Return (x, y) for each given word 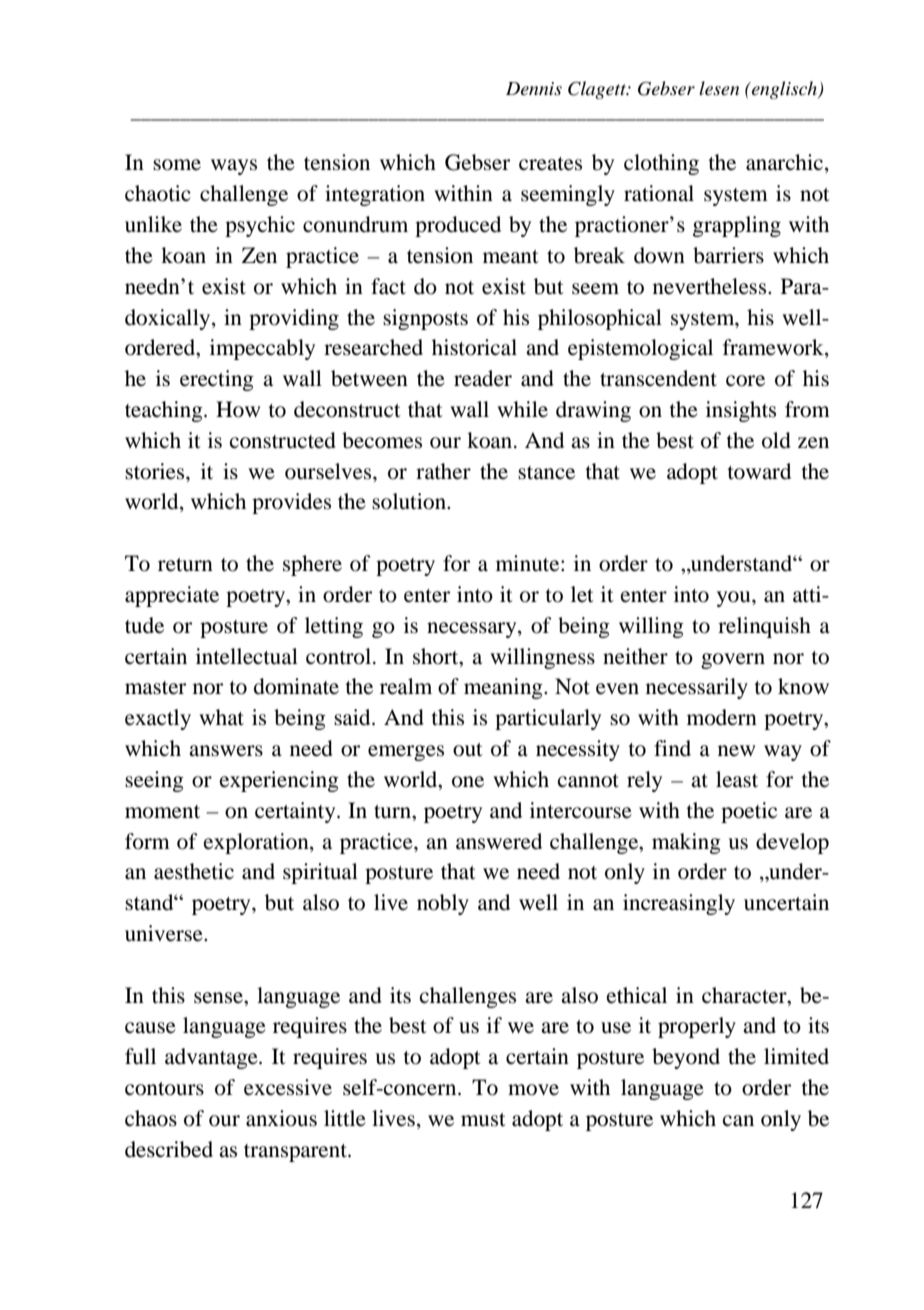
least (737, 779)
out (468, 750)
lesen (719, 88)
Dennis (534, 89)
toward (759, 471)
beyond (686, 1058)
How (238, 409)
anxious (281, 1118)
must (483, 1120)
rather (443, 471)
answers (226, 751)
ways (234, 167)
